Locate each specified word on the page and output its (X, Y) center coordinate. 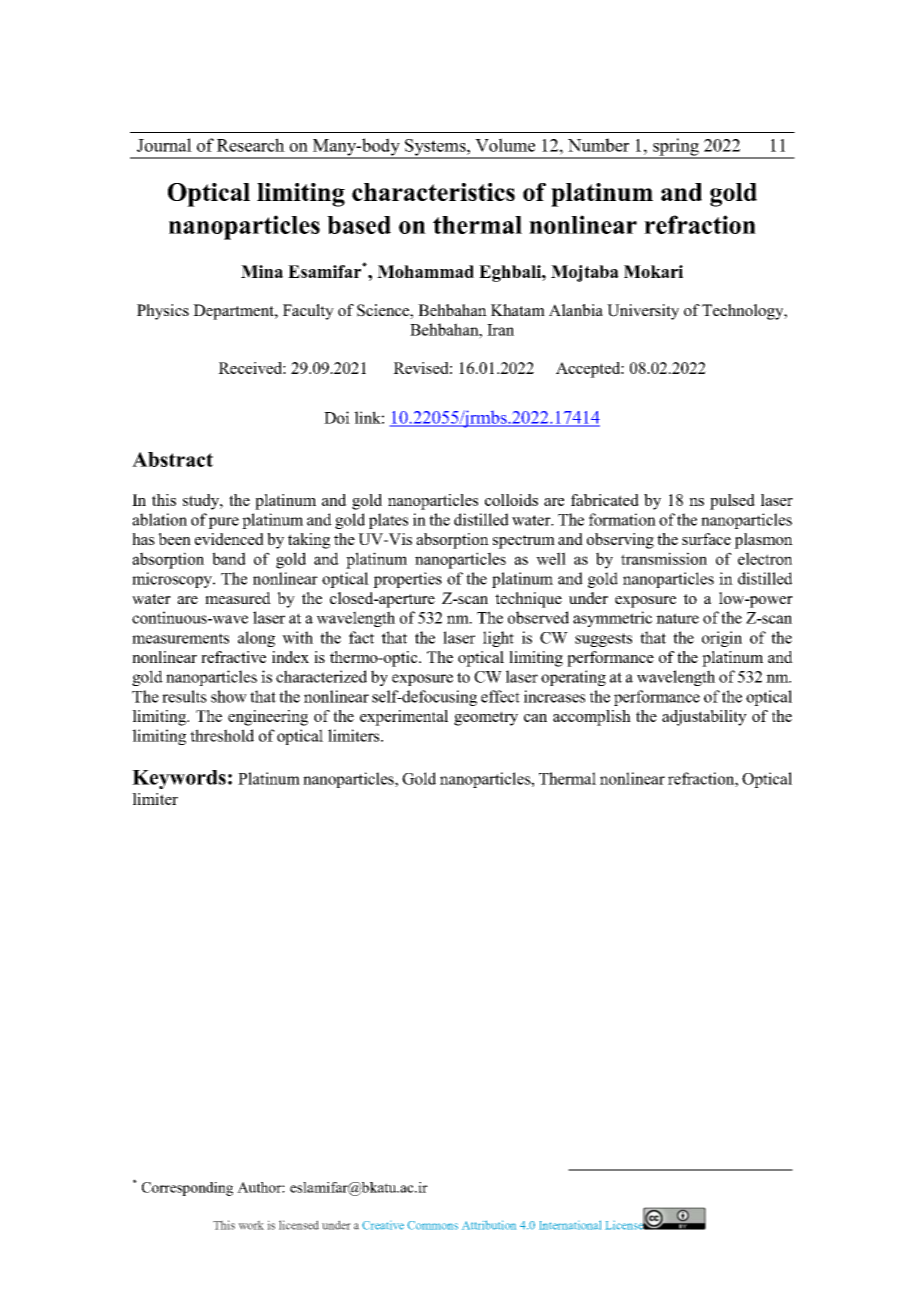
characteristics (433, 192)
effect (500, 696)
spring (676, 148)
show (229, 696)
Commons (432, 1225)
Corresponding (187, 1189)
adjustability (704, 718)
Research (251, 145)
